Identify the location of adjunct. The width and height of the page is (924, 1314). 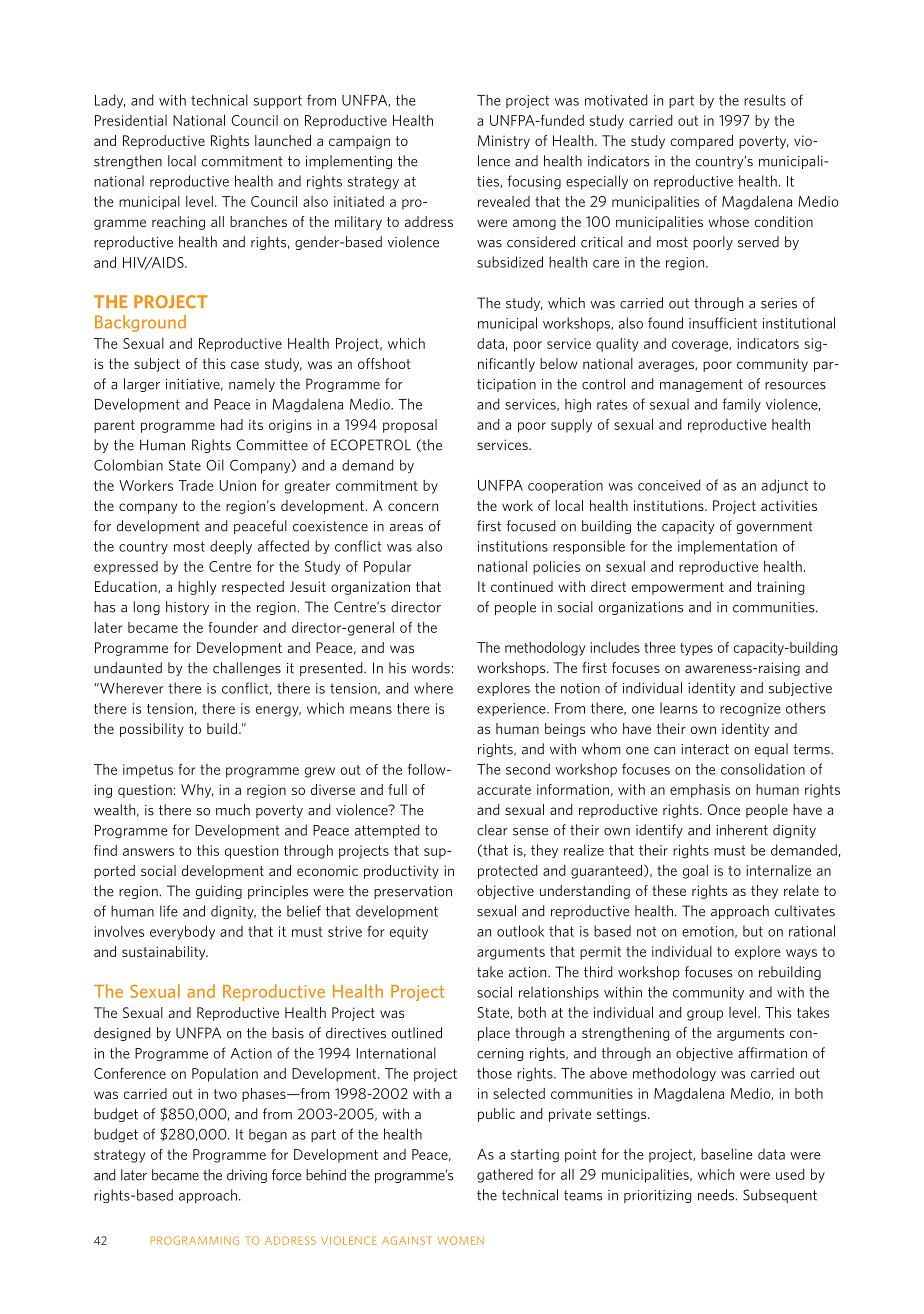
(785, 486).
